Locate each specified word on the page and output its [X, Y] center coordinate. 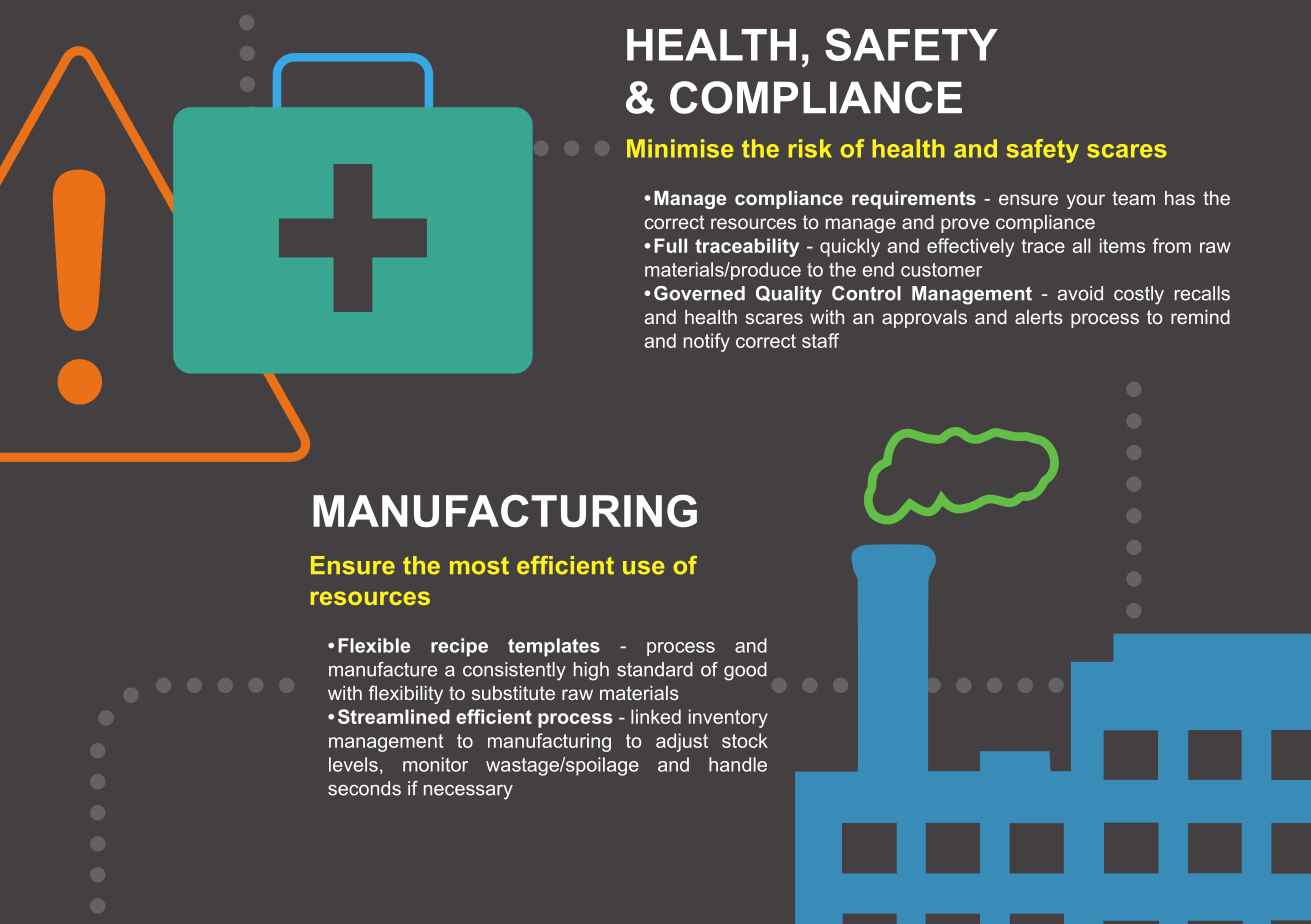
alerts [1039, 317]
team [1133, 198]
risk [810, 148]
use [643, 568]
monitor [435, 764]
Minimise [680, 148]
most [479, 566]
